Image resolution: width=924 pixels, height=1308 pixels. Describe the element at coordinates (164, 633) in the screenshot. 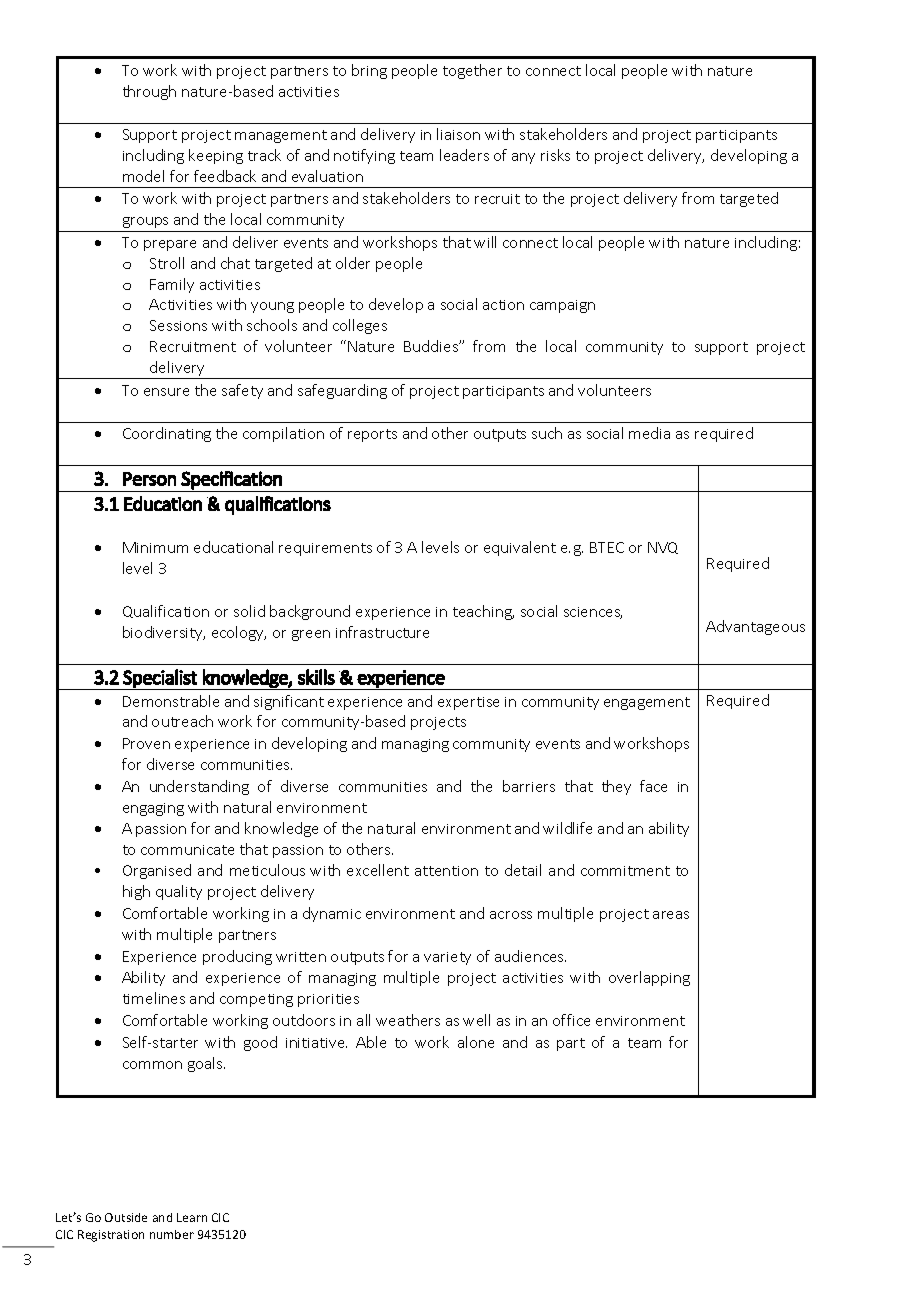

I see `biodiversity` at that location.
